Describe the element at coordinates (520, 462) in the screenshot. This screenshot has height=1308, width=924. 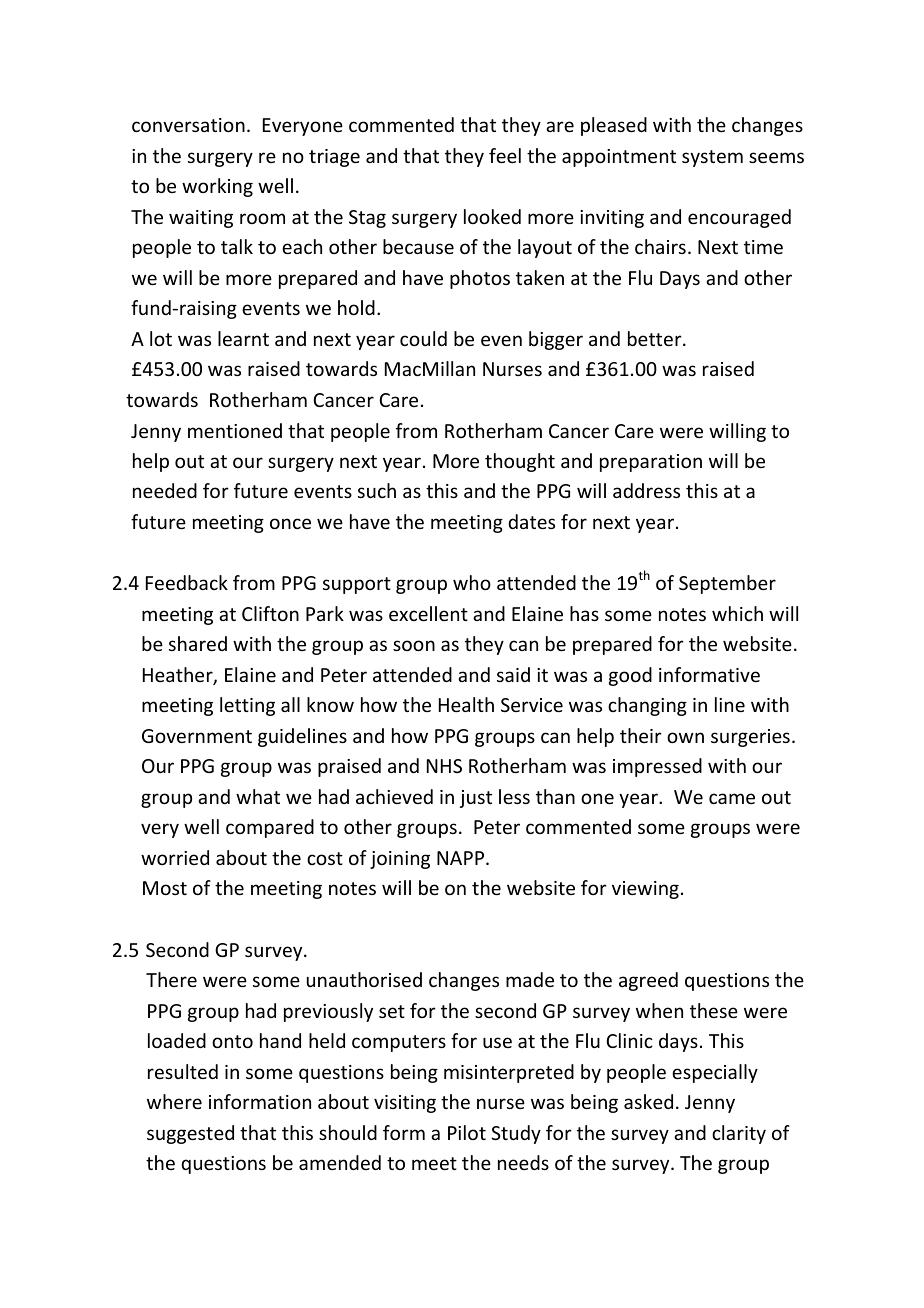
I see `thought` at that location.
